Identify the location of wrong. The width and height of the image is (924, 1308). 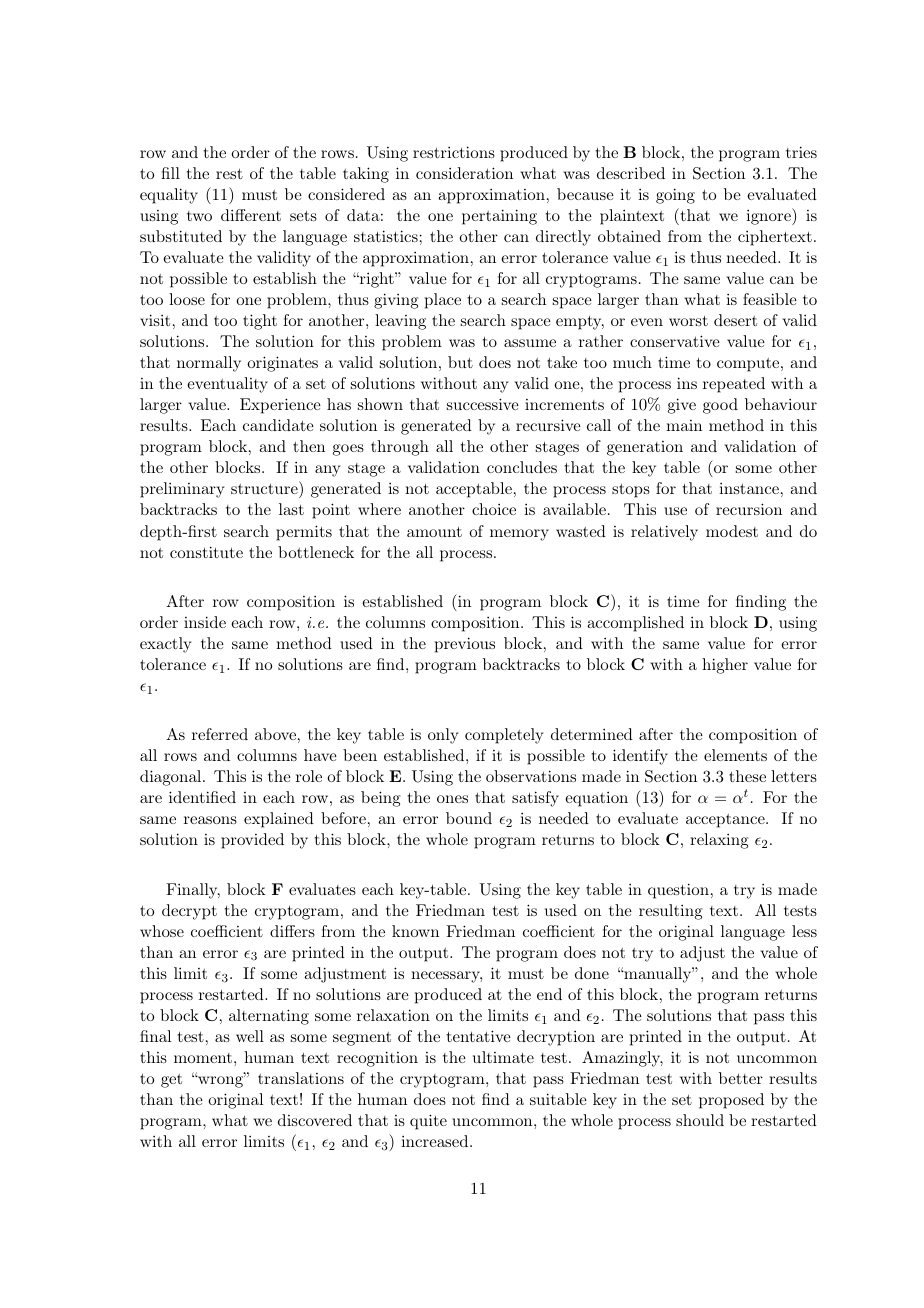
(220, 1081).
